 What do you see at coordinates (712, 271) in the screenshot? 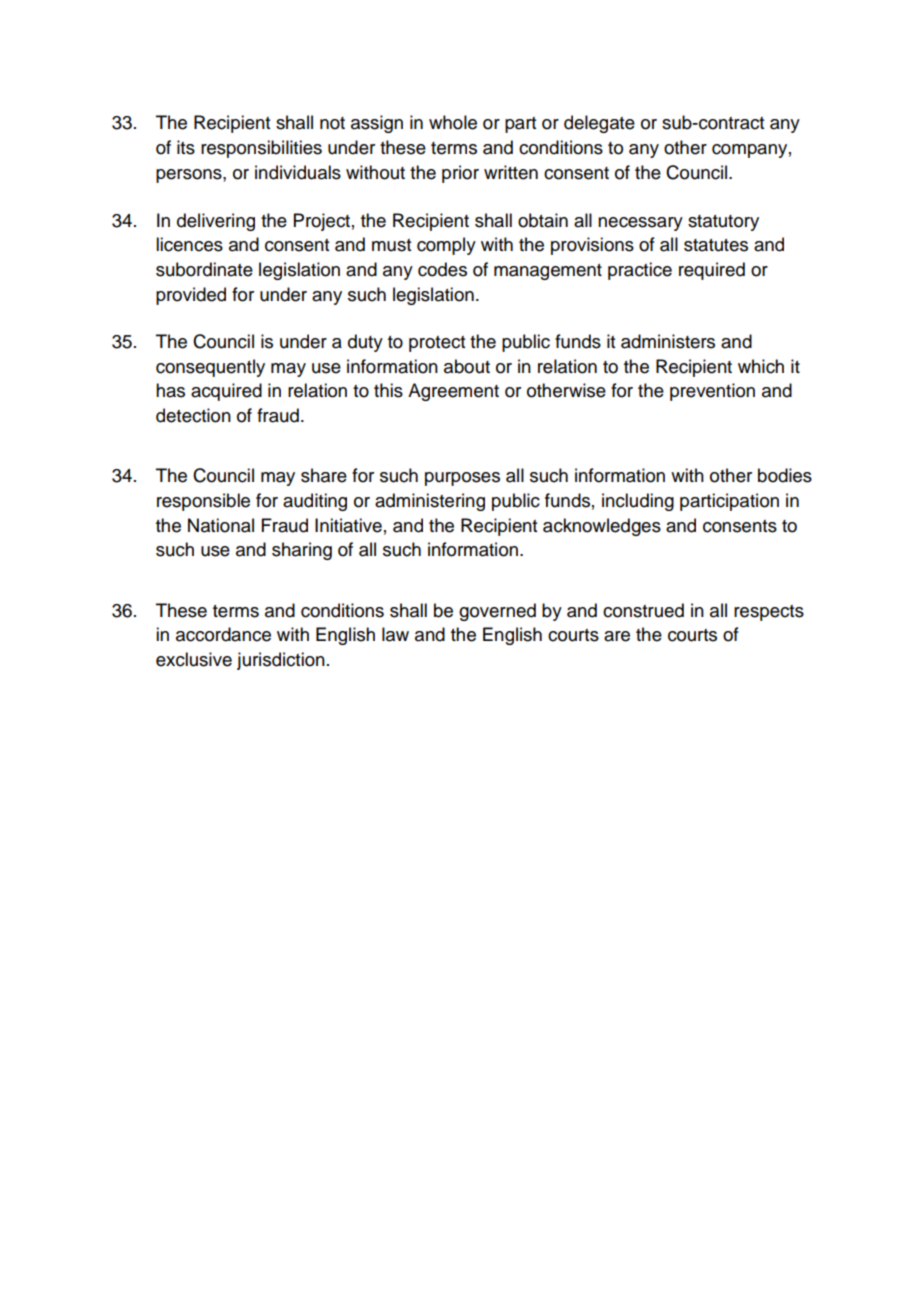
I see `required` at bounding box center [712, 271].
